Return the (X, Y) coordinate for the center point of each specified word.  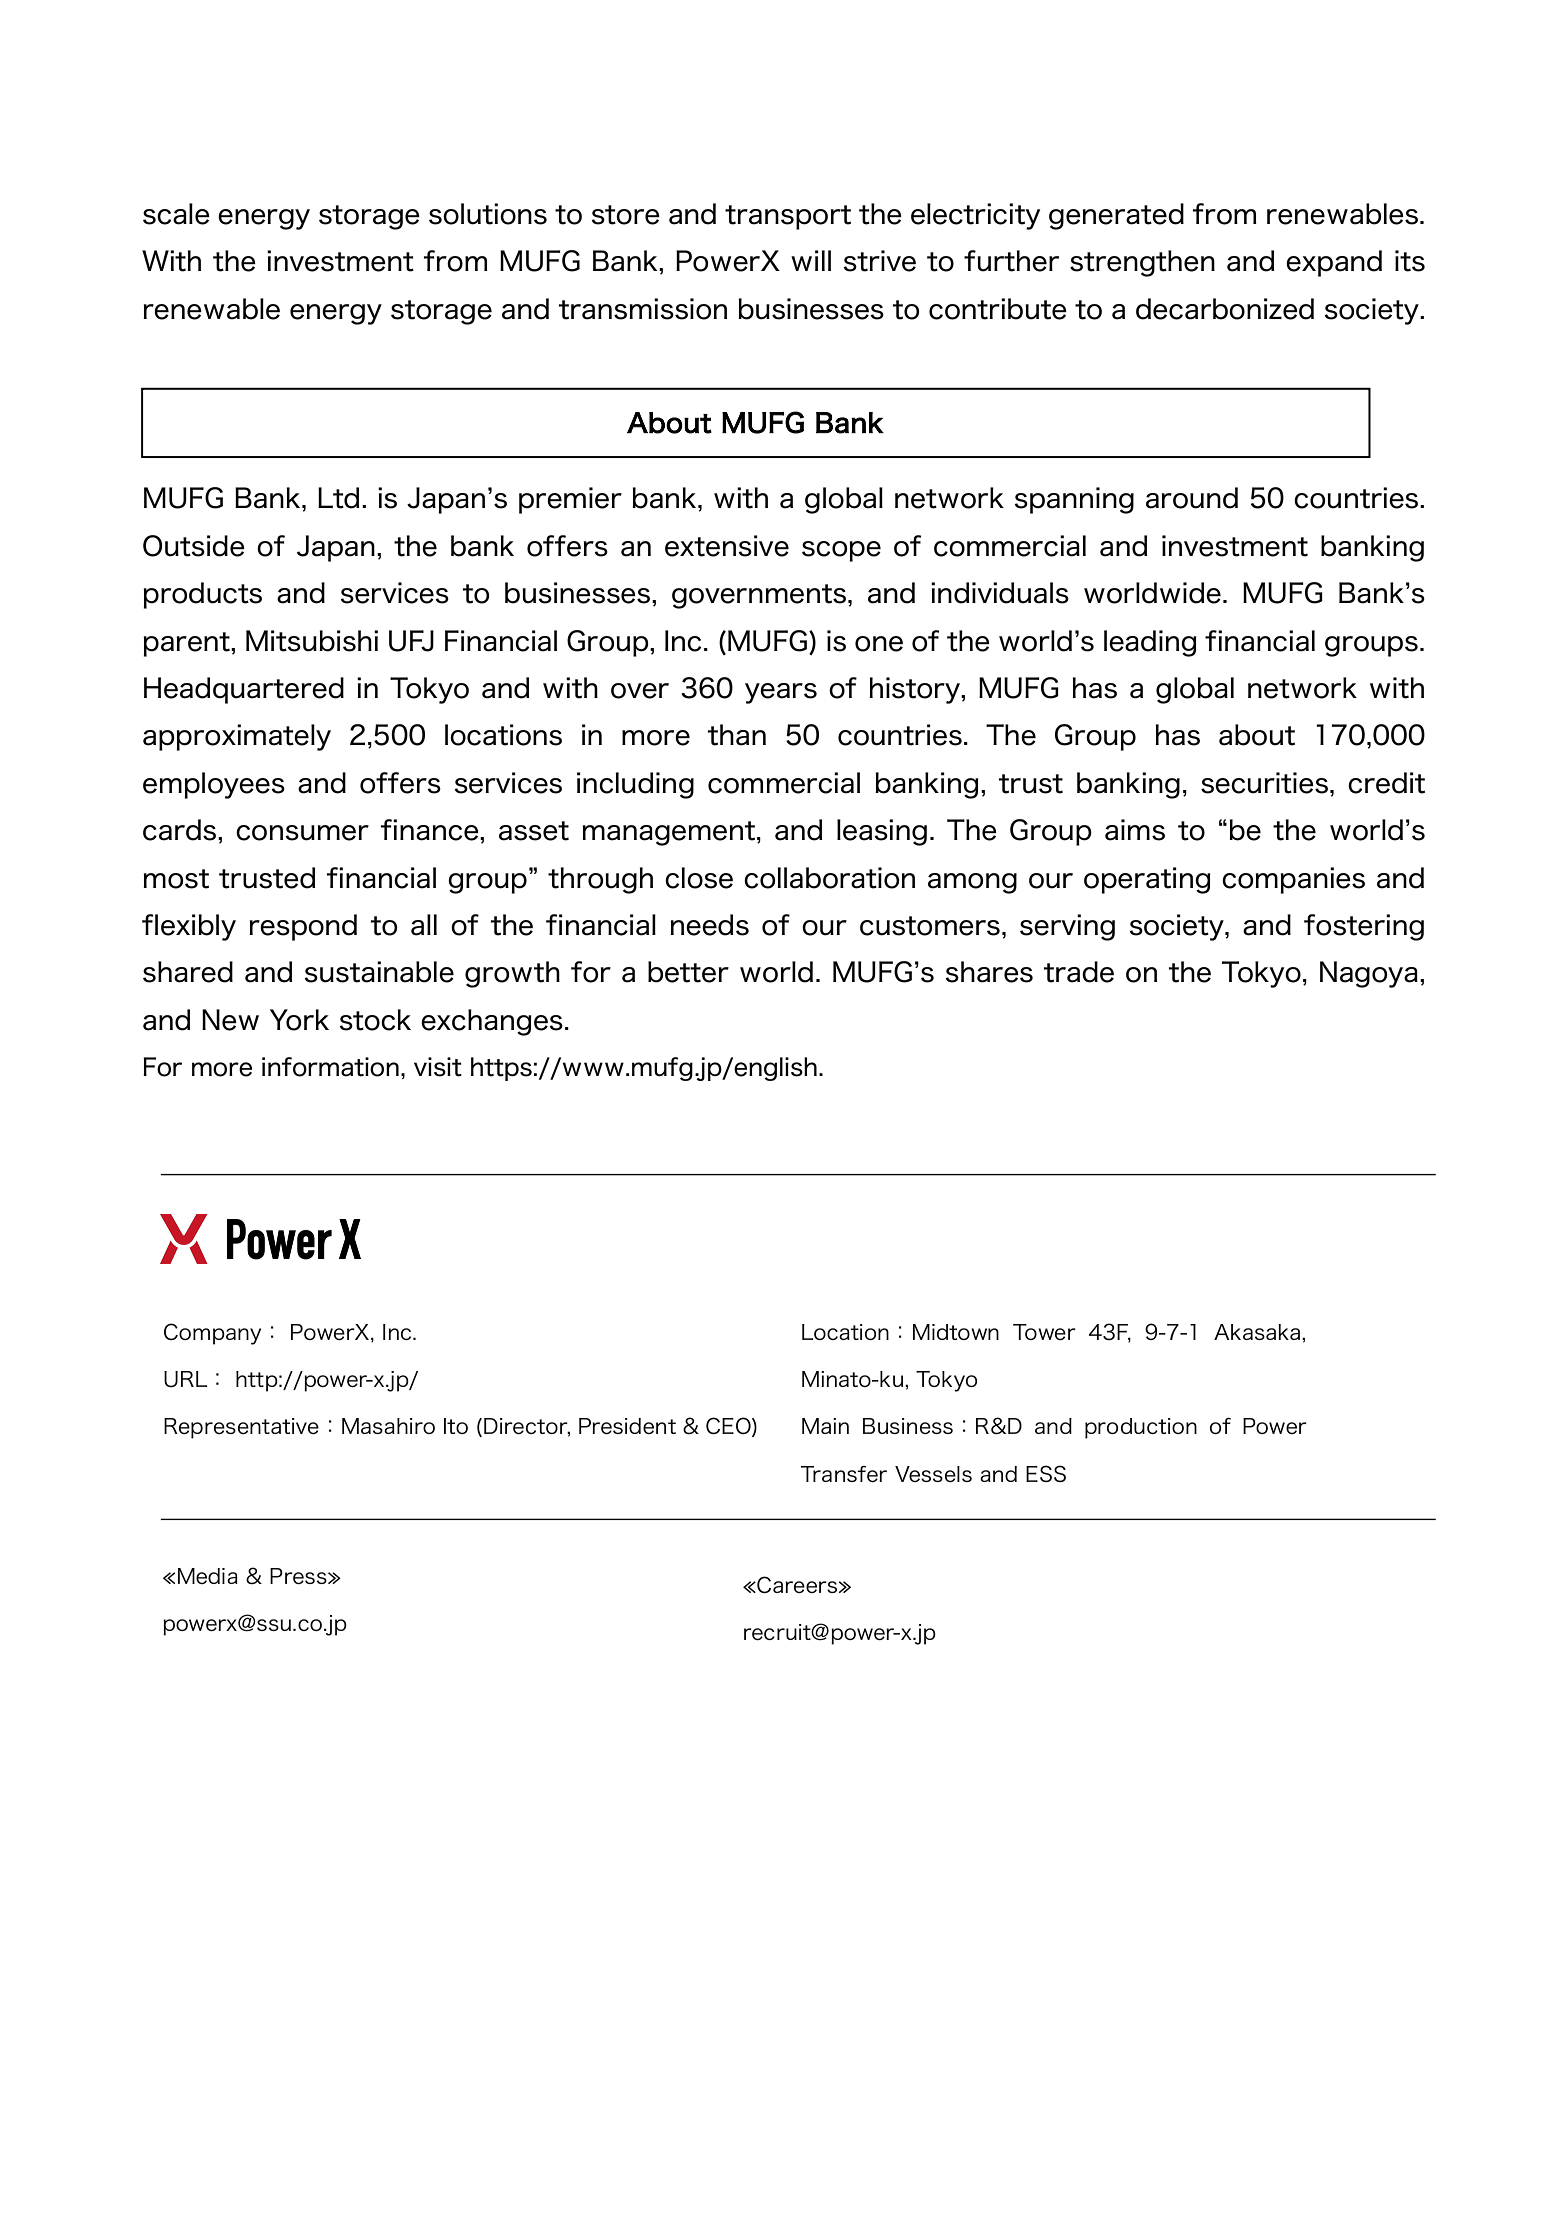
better (688, 972)
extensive (727, 546)
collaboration (829, 878)
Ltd (338, 498)
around (1192, 498)
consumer (302, 833)
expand (1334, 263)
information (330, 1067)
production (1141, 1428)
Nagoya (1369, 974)
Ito (456, 1426)
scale (176, 214)
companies (1293, 880)
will (811, 260)
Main (825, 1426)
